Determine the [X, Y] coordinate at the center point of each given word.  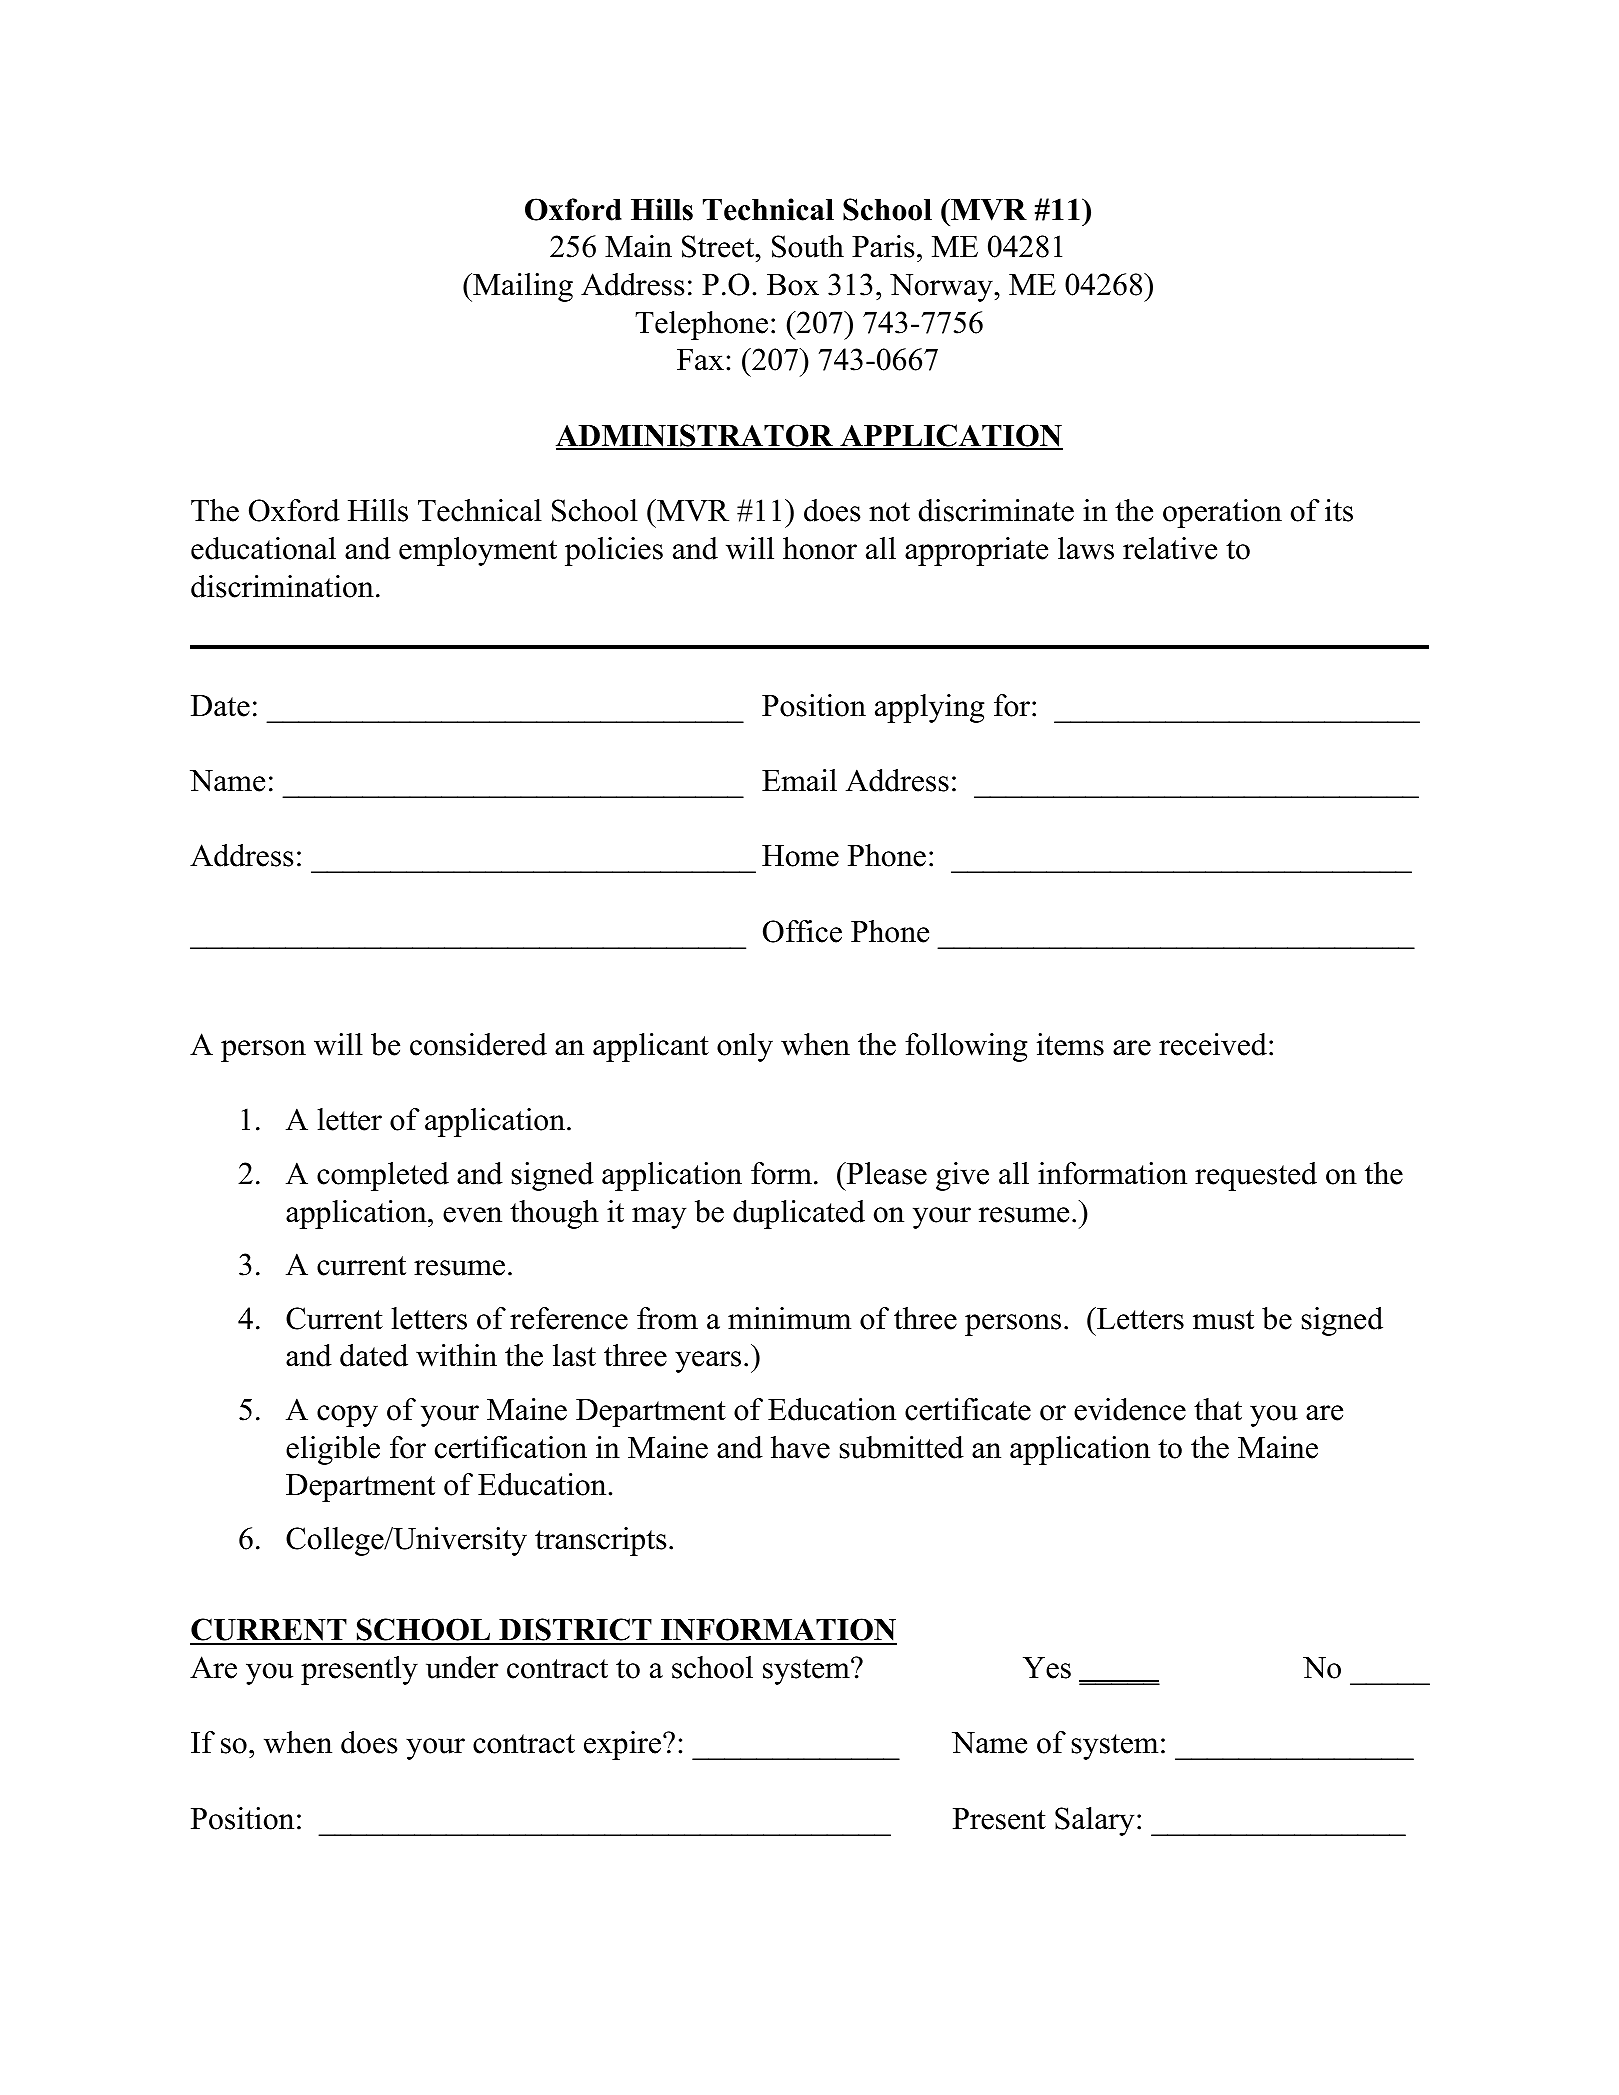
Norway [942, 288]
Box [793, 285]
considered [478, 1044]
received [1213, 1044]
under [462, 1667]
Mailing [522, 287]
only [745, 1047]
